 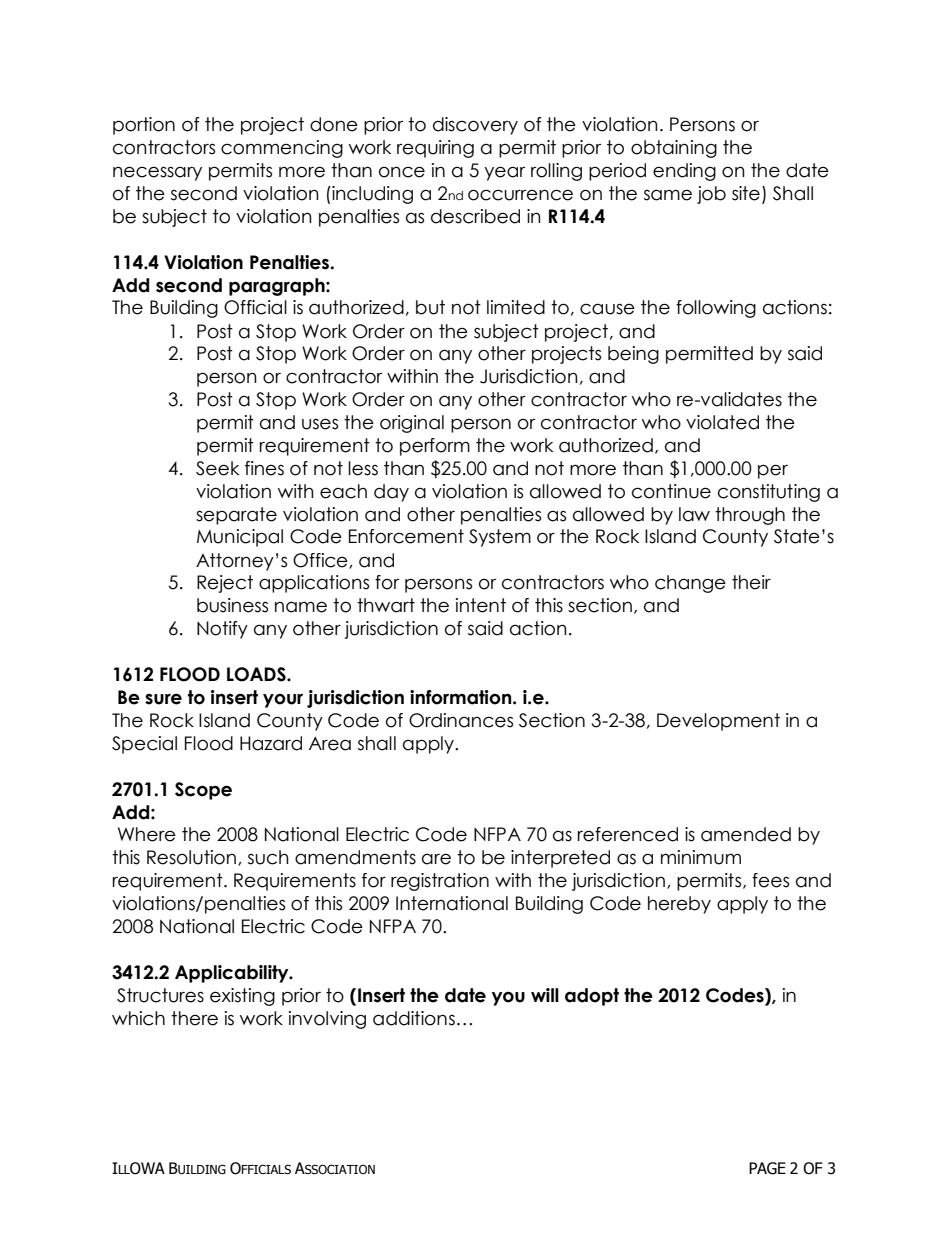 I want to click on minimum, so click(x=701, y=857).
